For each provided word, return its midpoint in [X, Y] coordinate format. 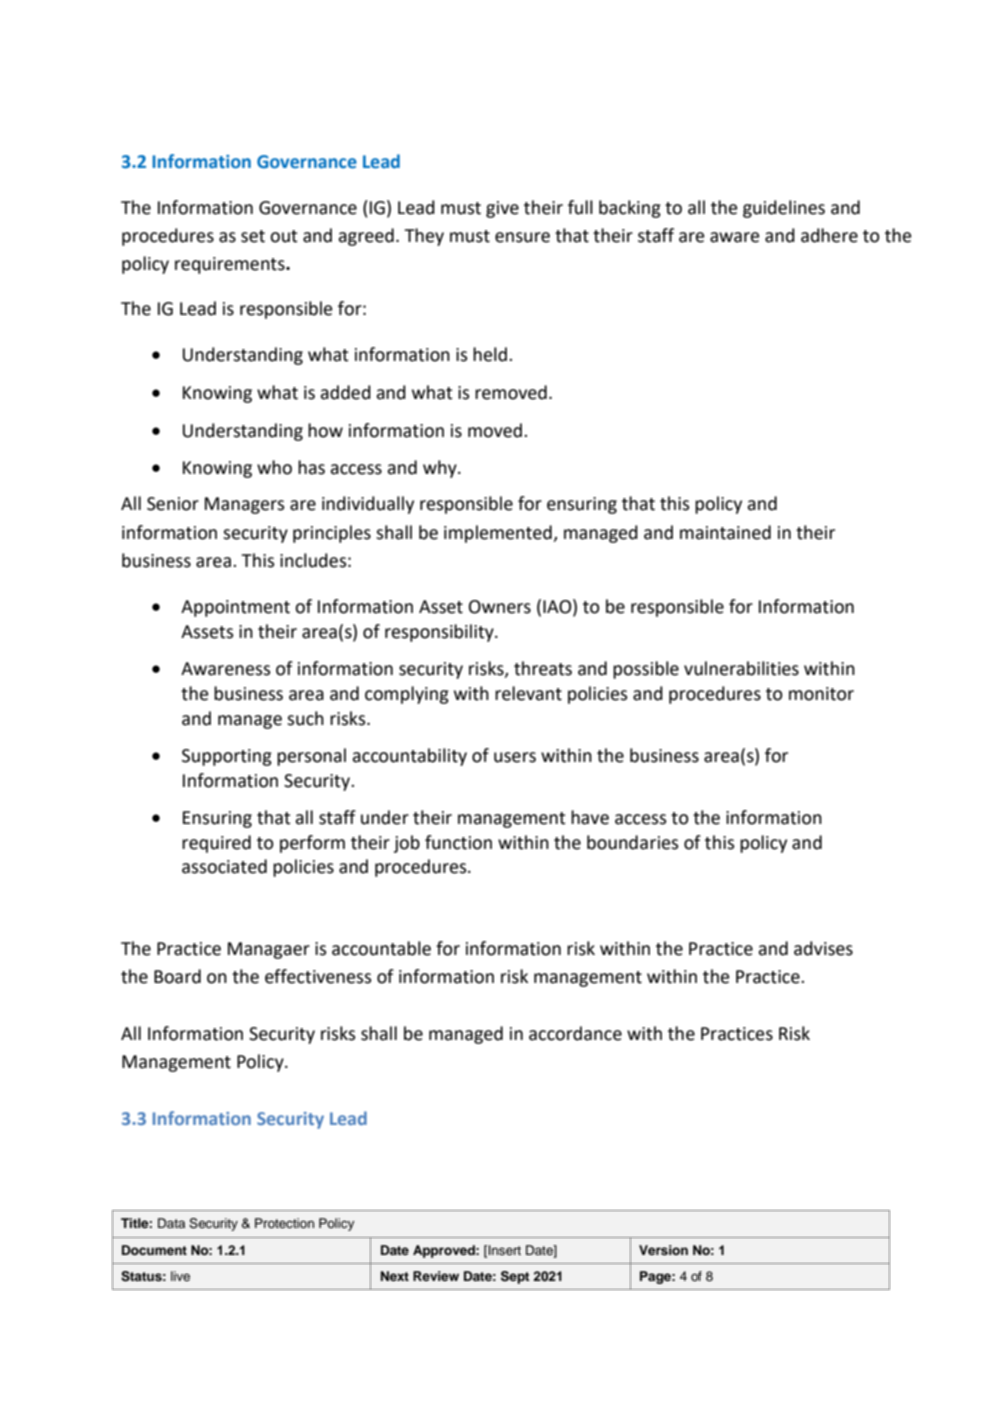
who [274, 467]
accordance [575, 1033]
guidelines [784, 209]
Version [663, 1250]
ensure [522, 237]
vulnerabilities [741, 668]
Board [177, 976]
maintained [725, 532]
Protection [284, 1223]
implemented [499, 534]
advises [823, 948]
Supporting [227, 757]
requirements [231, 265]
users [515, 757]
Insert [504, 1250]
